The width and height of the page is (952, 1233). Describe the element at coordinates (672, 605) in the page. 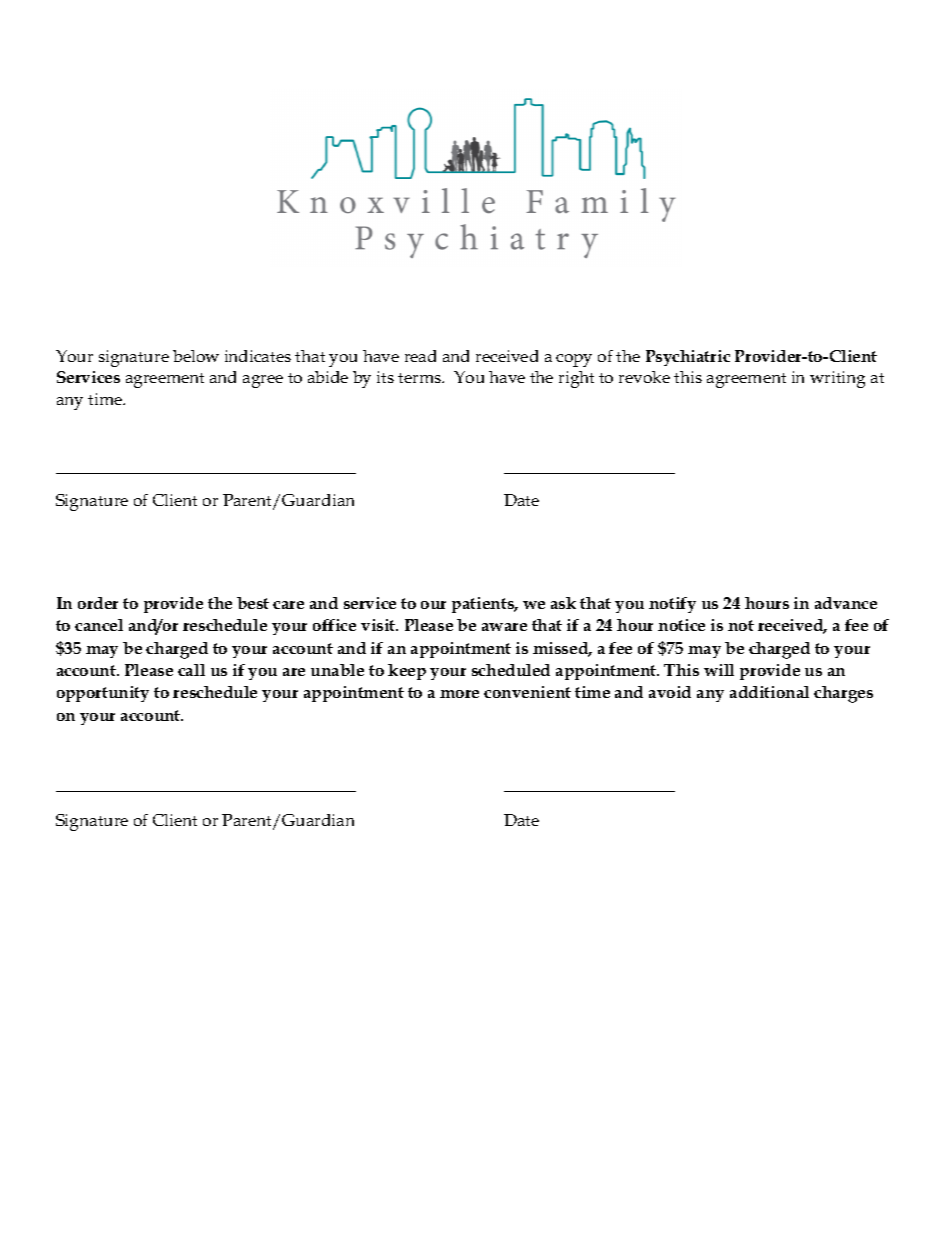

I see `notify` at that location.
